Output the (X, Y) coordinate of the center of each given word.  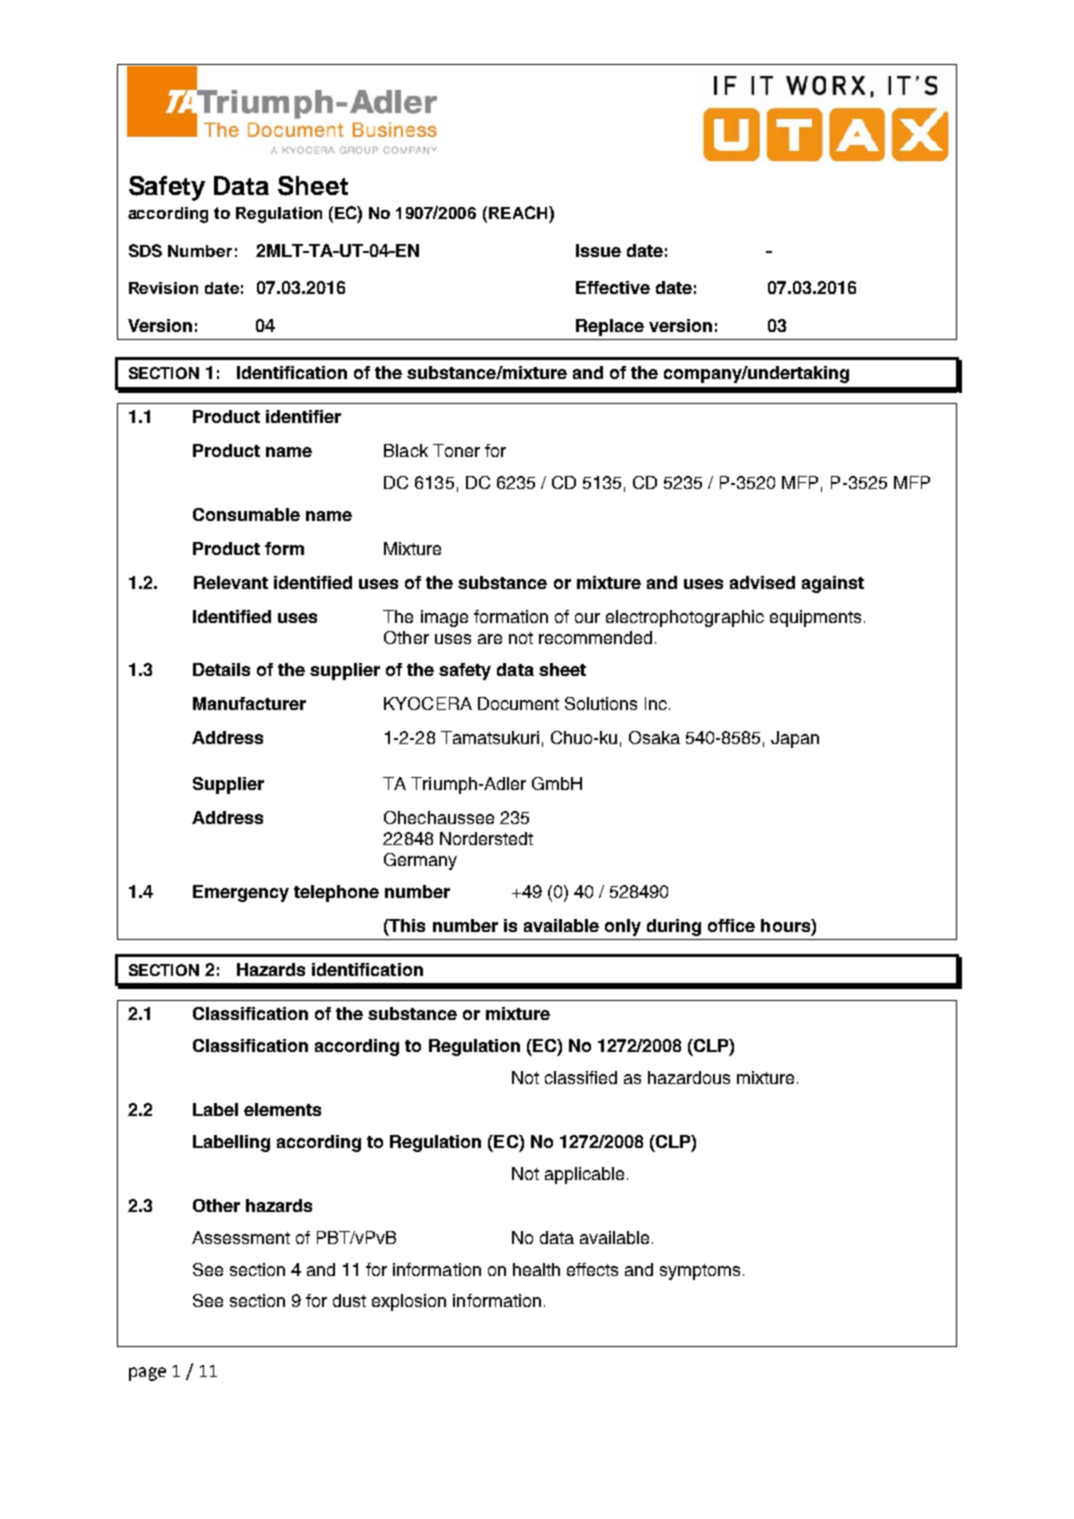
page (147, 1374)
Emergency (241, 893)
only (623, 927)
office (731, 925)
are (490, 639)
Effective (613, 287)
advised (762, 582)
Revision (163, 288)
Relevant (231, 582)
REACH (519, 212)
